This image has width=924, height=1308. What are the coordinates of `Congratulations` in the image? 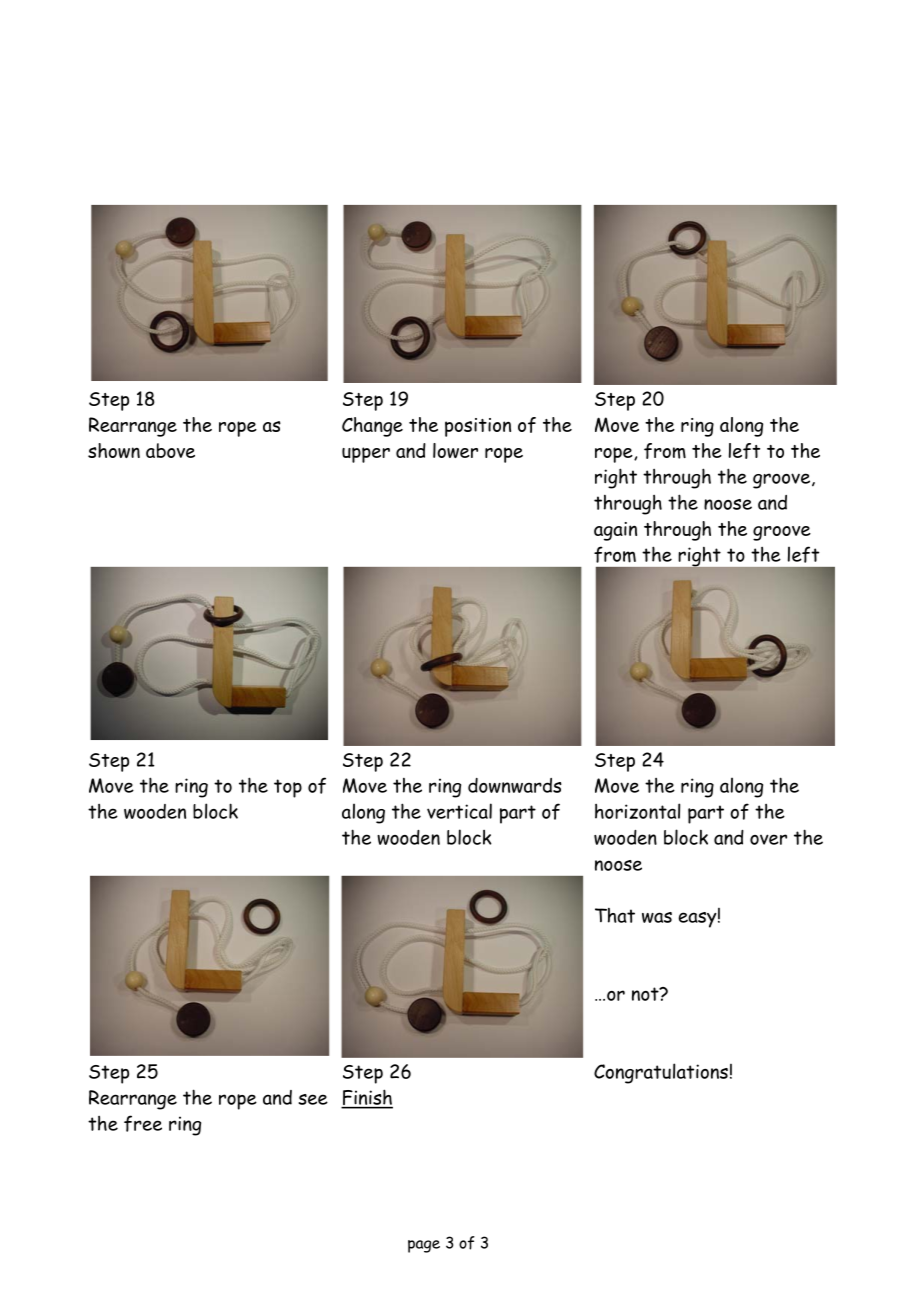 It's located at (661, 1073).
